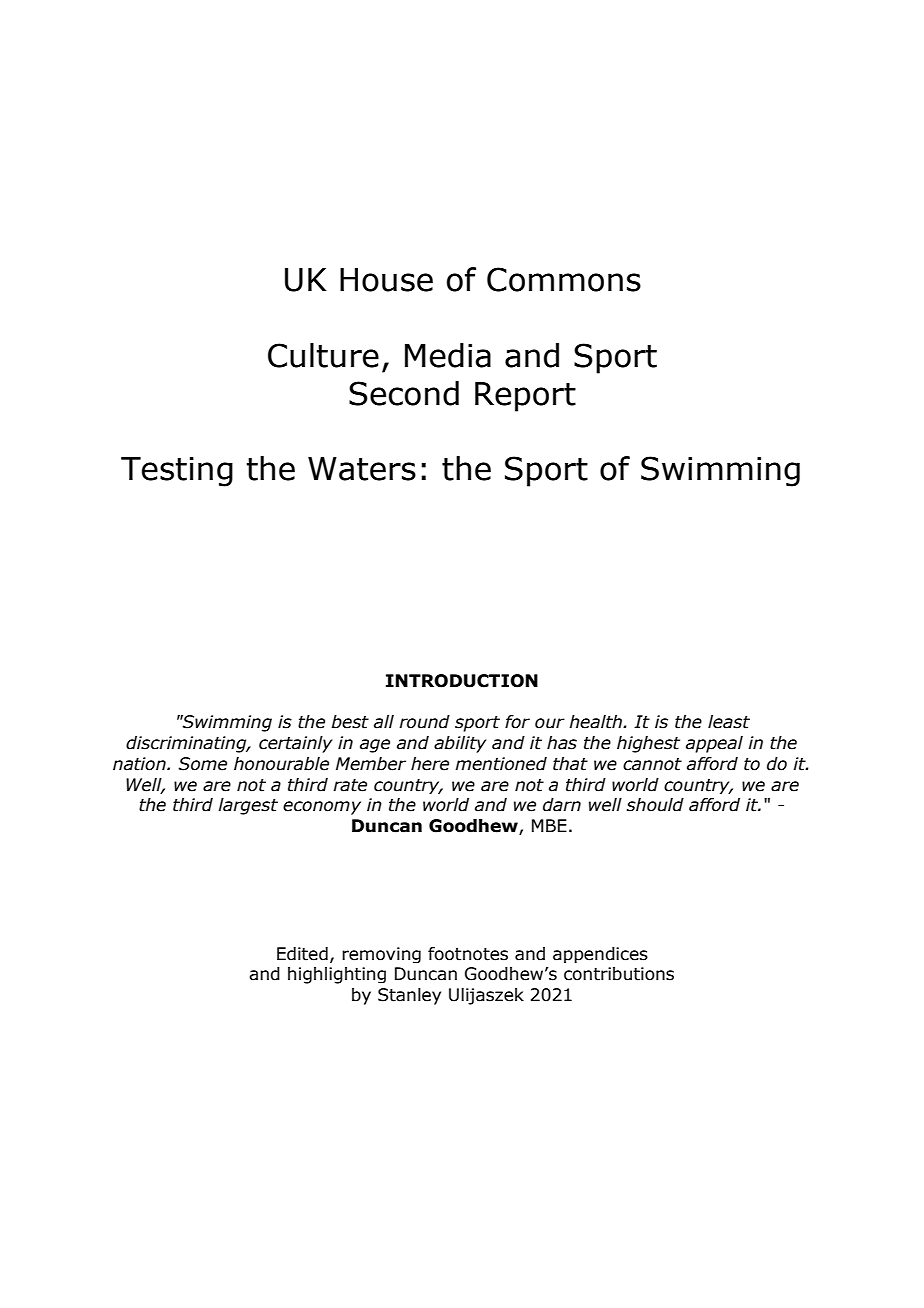 This document has width=924, height=1308. Describe the element at coordinates (564, 279) in the document. I see `Commons` at that location.
